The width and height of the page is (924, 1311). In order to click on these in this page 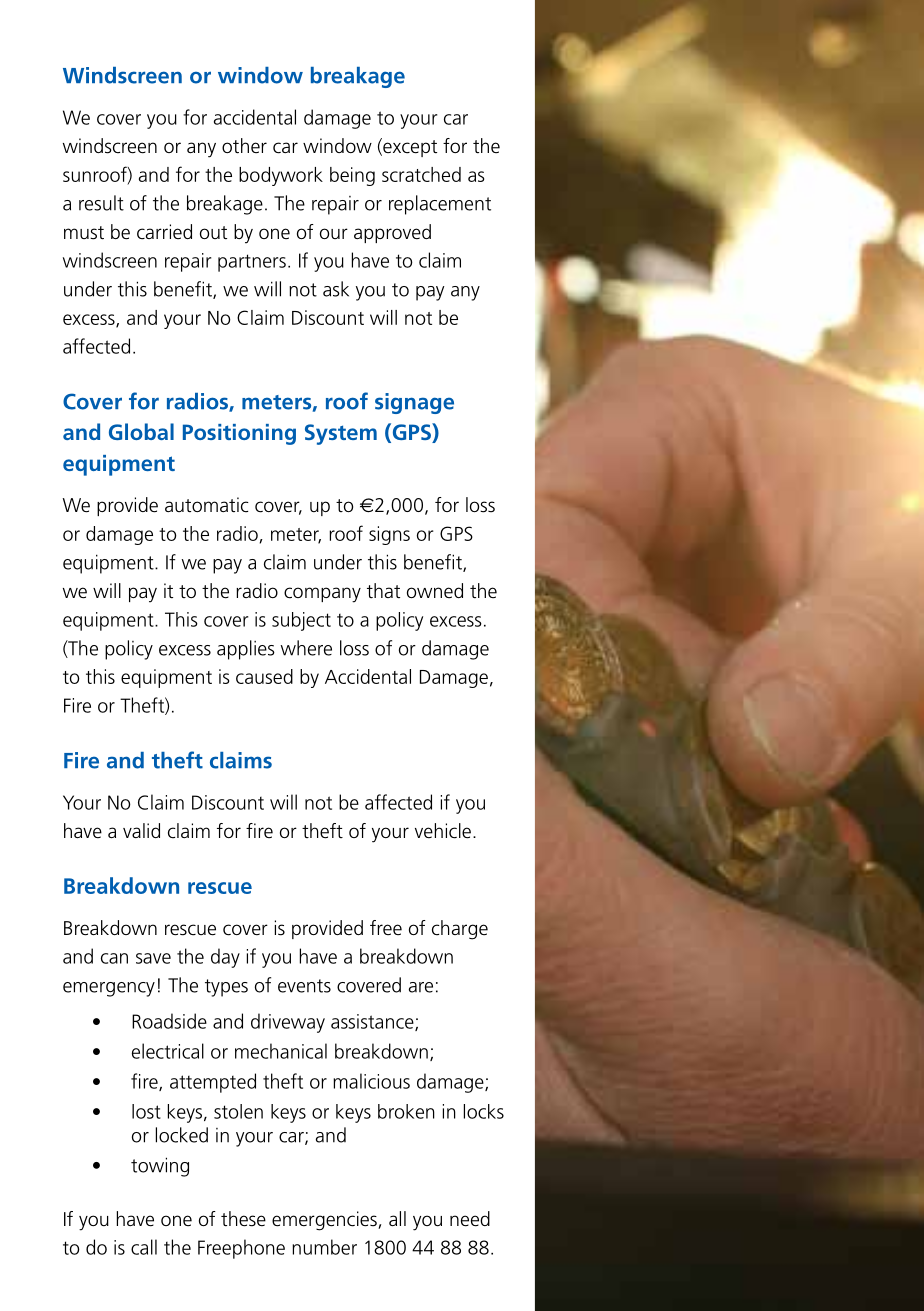, I will do `click(243, 1219)`.
